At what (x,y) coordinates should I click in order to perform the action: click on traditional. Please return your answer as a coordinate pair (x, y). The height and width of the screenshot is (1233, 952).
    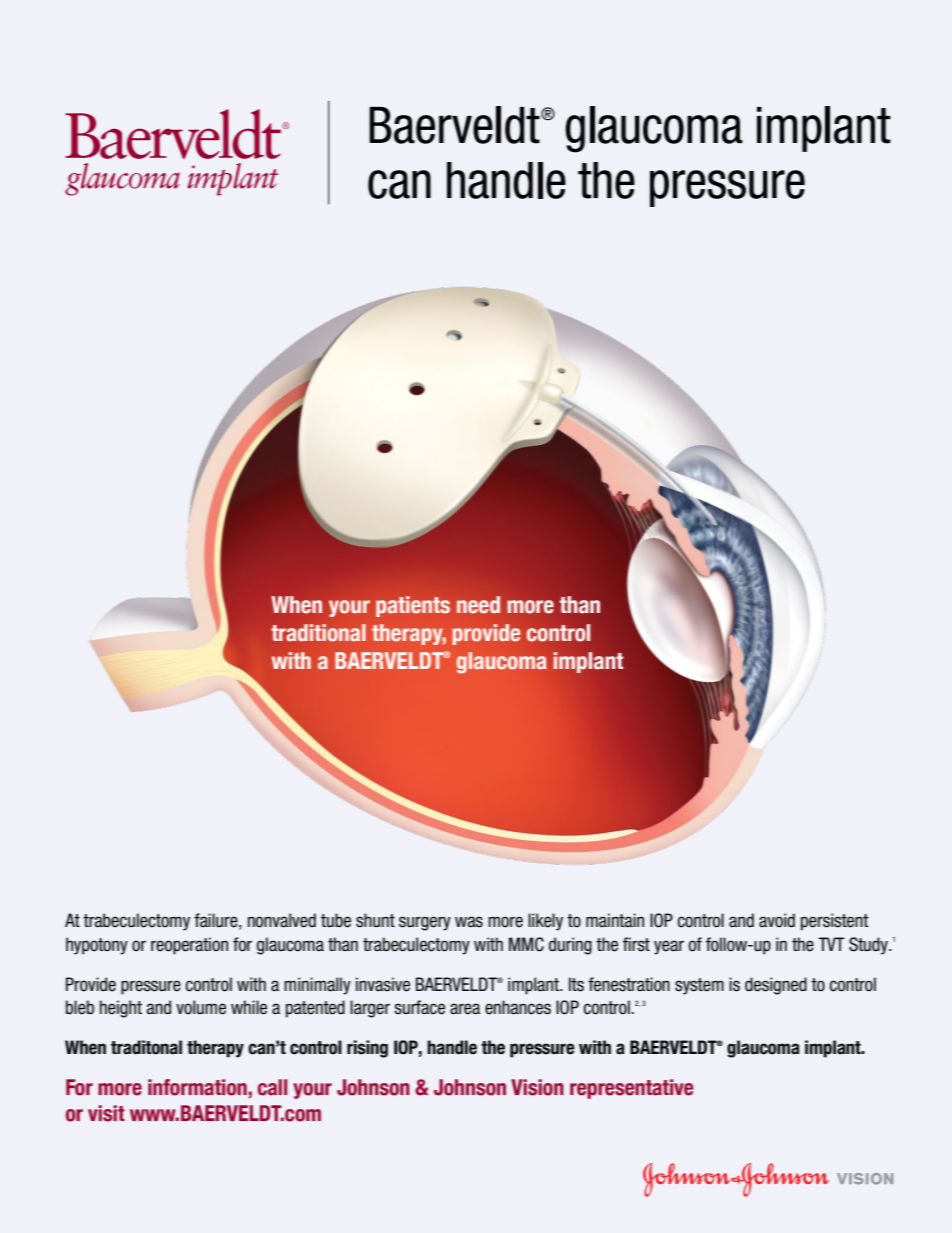
    Looking at the image, I should click on (318, 633).
